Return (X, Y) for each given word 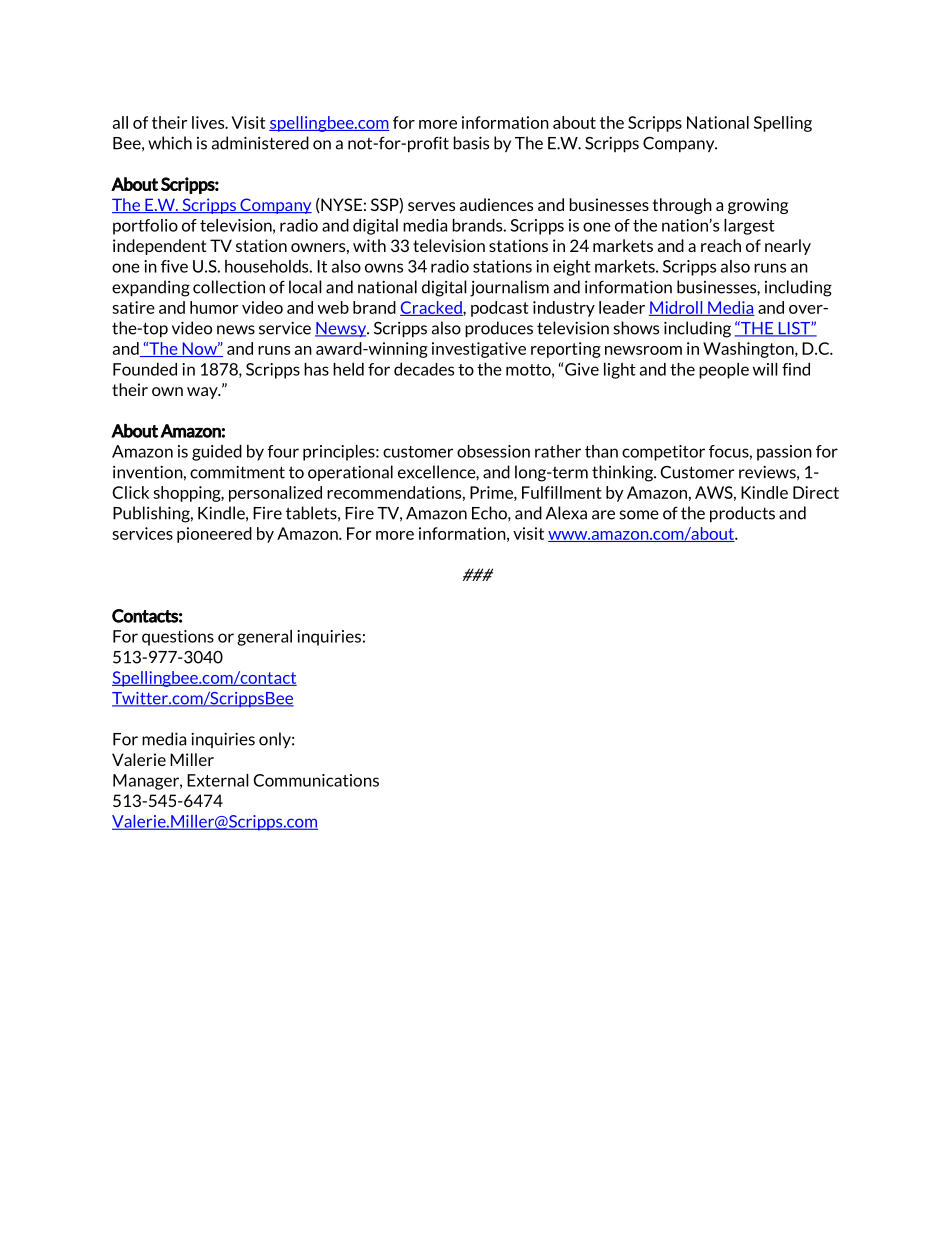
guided (217, 453)
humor (214, 307)
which (170, 143)
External (218, 780)
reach (721, 245)
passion (784, 453)
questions (178, 638)
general (264, 638)
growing (758, 206)
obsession (493, 451)
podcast (500, 309)
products (742, 514)
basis (471, 143)
